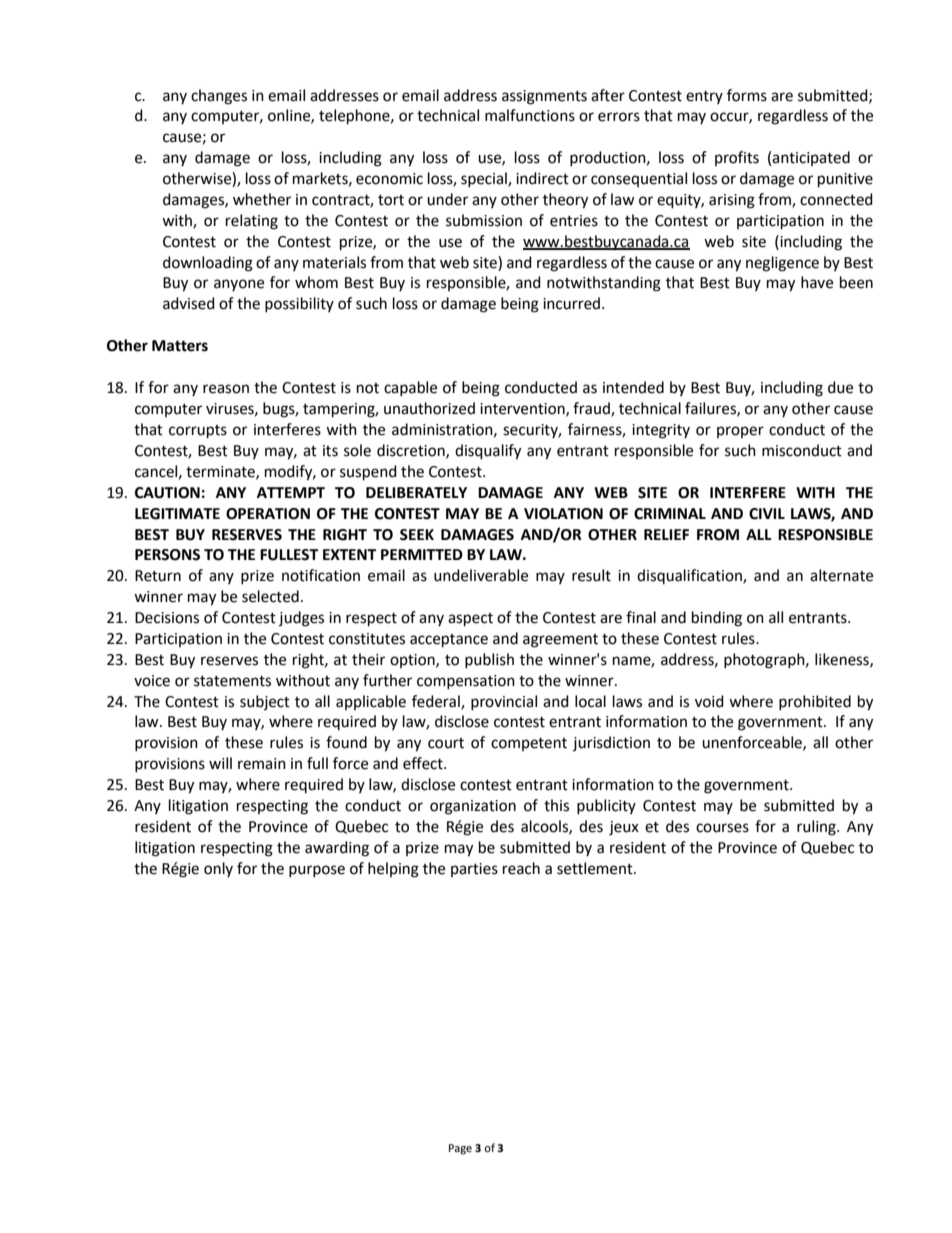  What do you see at coordinates (460, 1149) in the page?
I see `Page` at bounding box center [460, 1149].
